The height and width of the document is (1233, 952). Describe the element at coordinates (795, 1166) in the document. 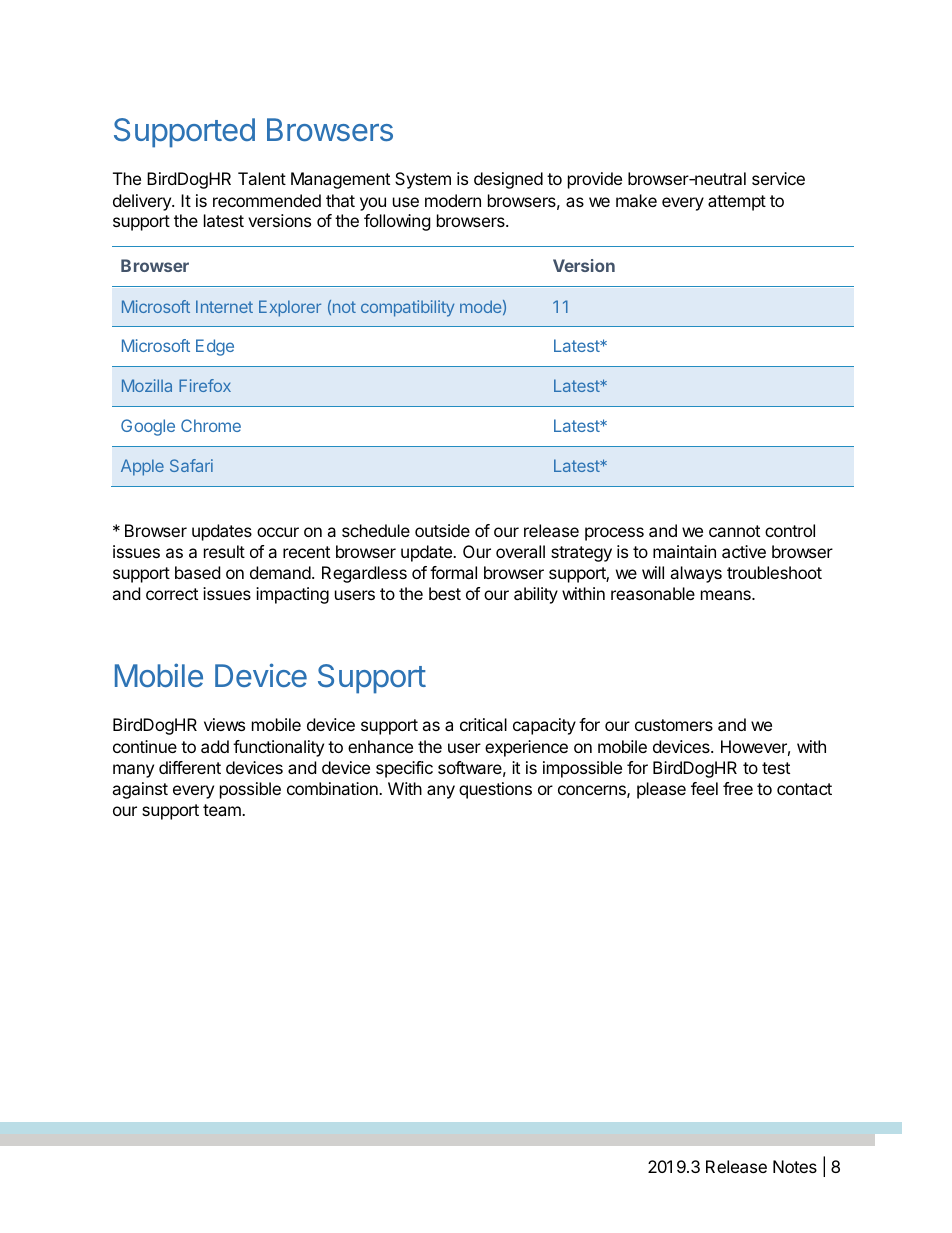

I see `Notes` at that location.
